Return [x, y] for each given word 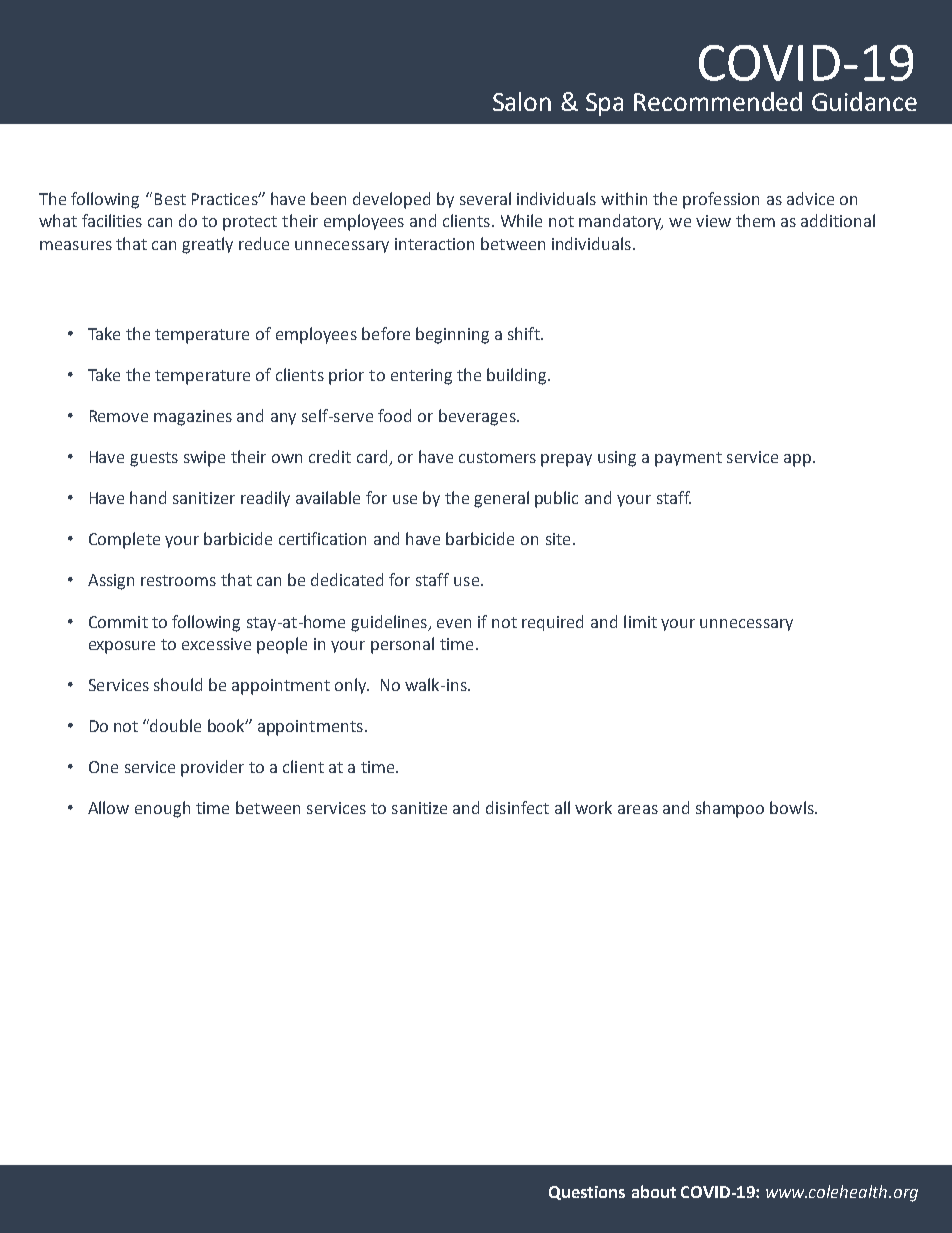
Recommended [718, 101]
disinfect [517, 807]
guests [154, 459]
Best [170, 199]
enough [162, 809]
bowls [793, 807]
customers [497, 457]
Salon [522, 101]
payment [688, 459]
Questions [587, 1193]
